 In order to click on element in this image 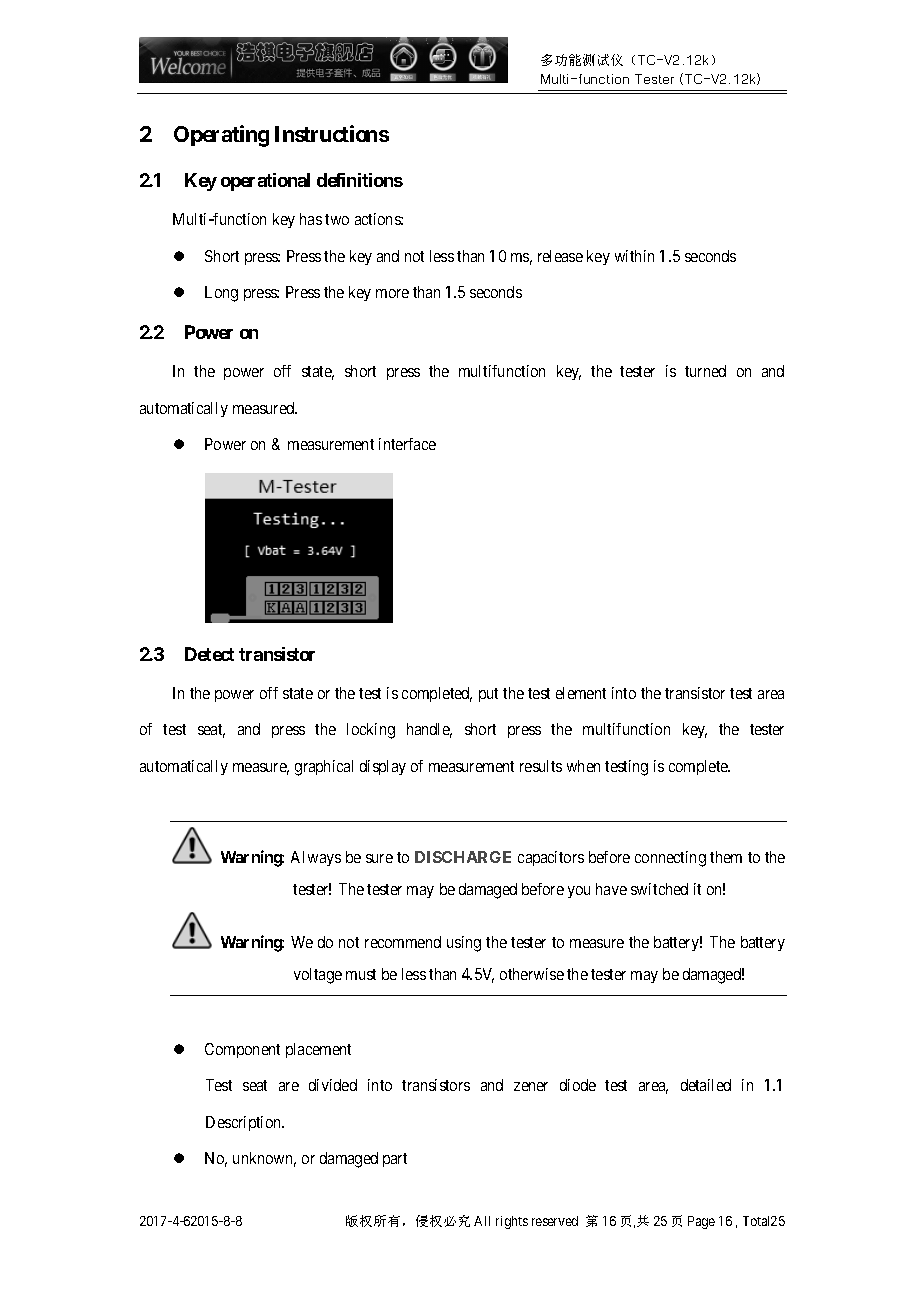, I will do `click(581, 693)`.
